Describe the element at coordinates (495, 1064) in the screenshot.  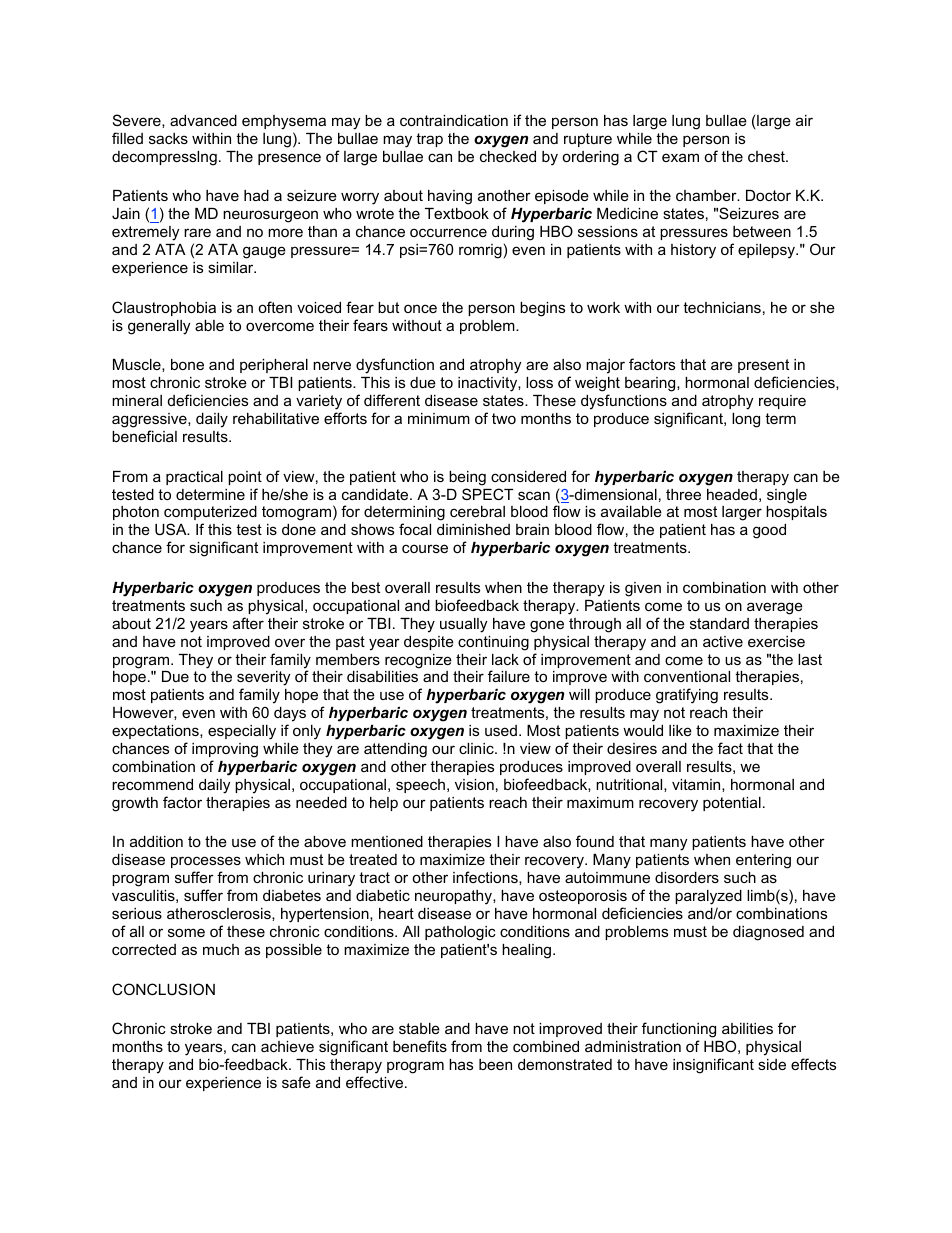
I see `been` at that location.
